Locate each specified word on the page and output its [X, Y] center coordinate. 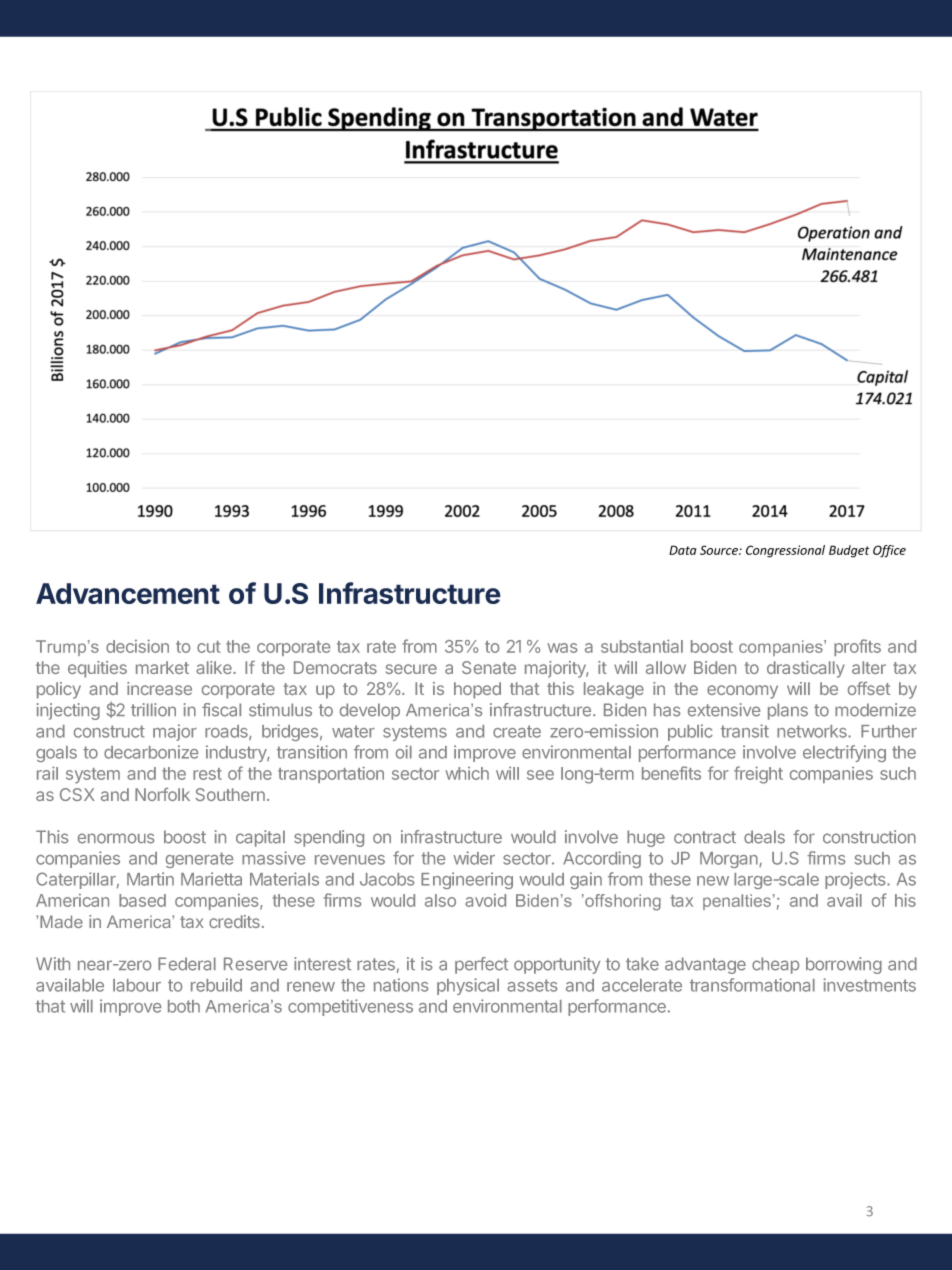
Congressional [785, 551]
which [467, 773]
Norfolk [162, 794]
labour [137, 985]
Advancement [128, 593]
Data [682, 550]
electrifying [844, 753]
